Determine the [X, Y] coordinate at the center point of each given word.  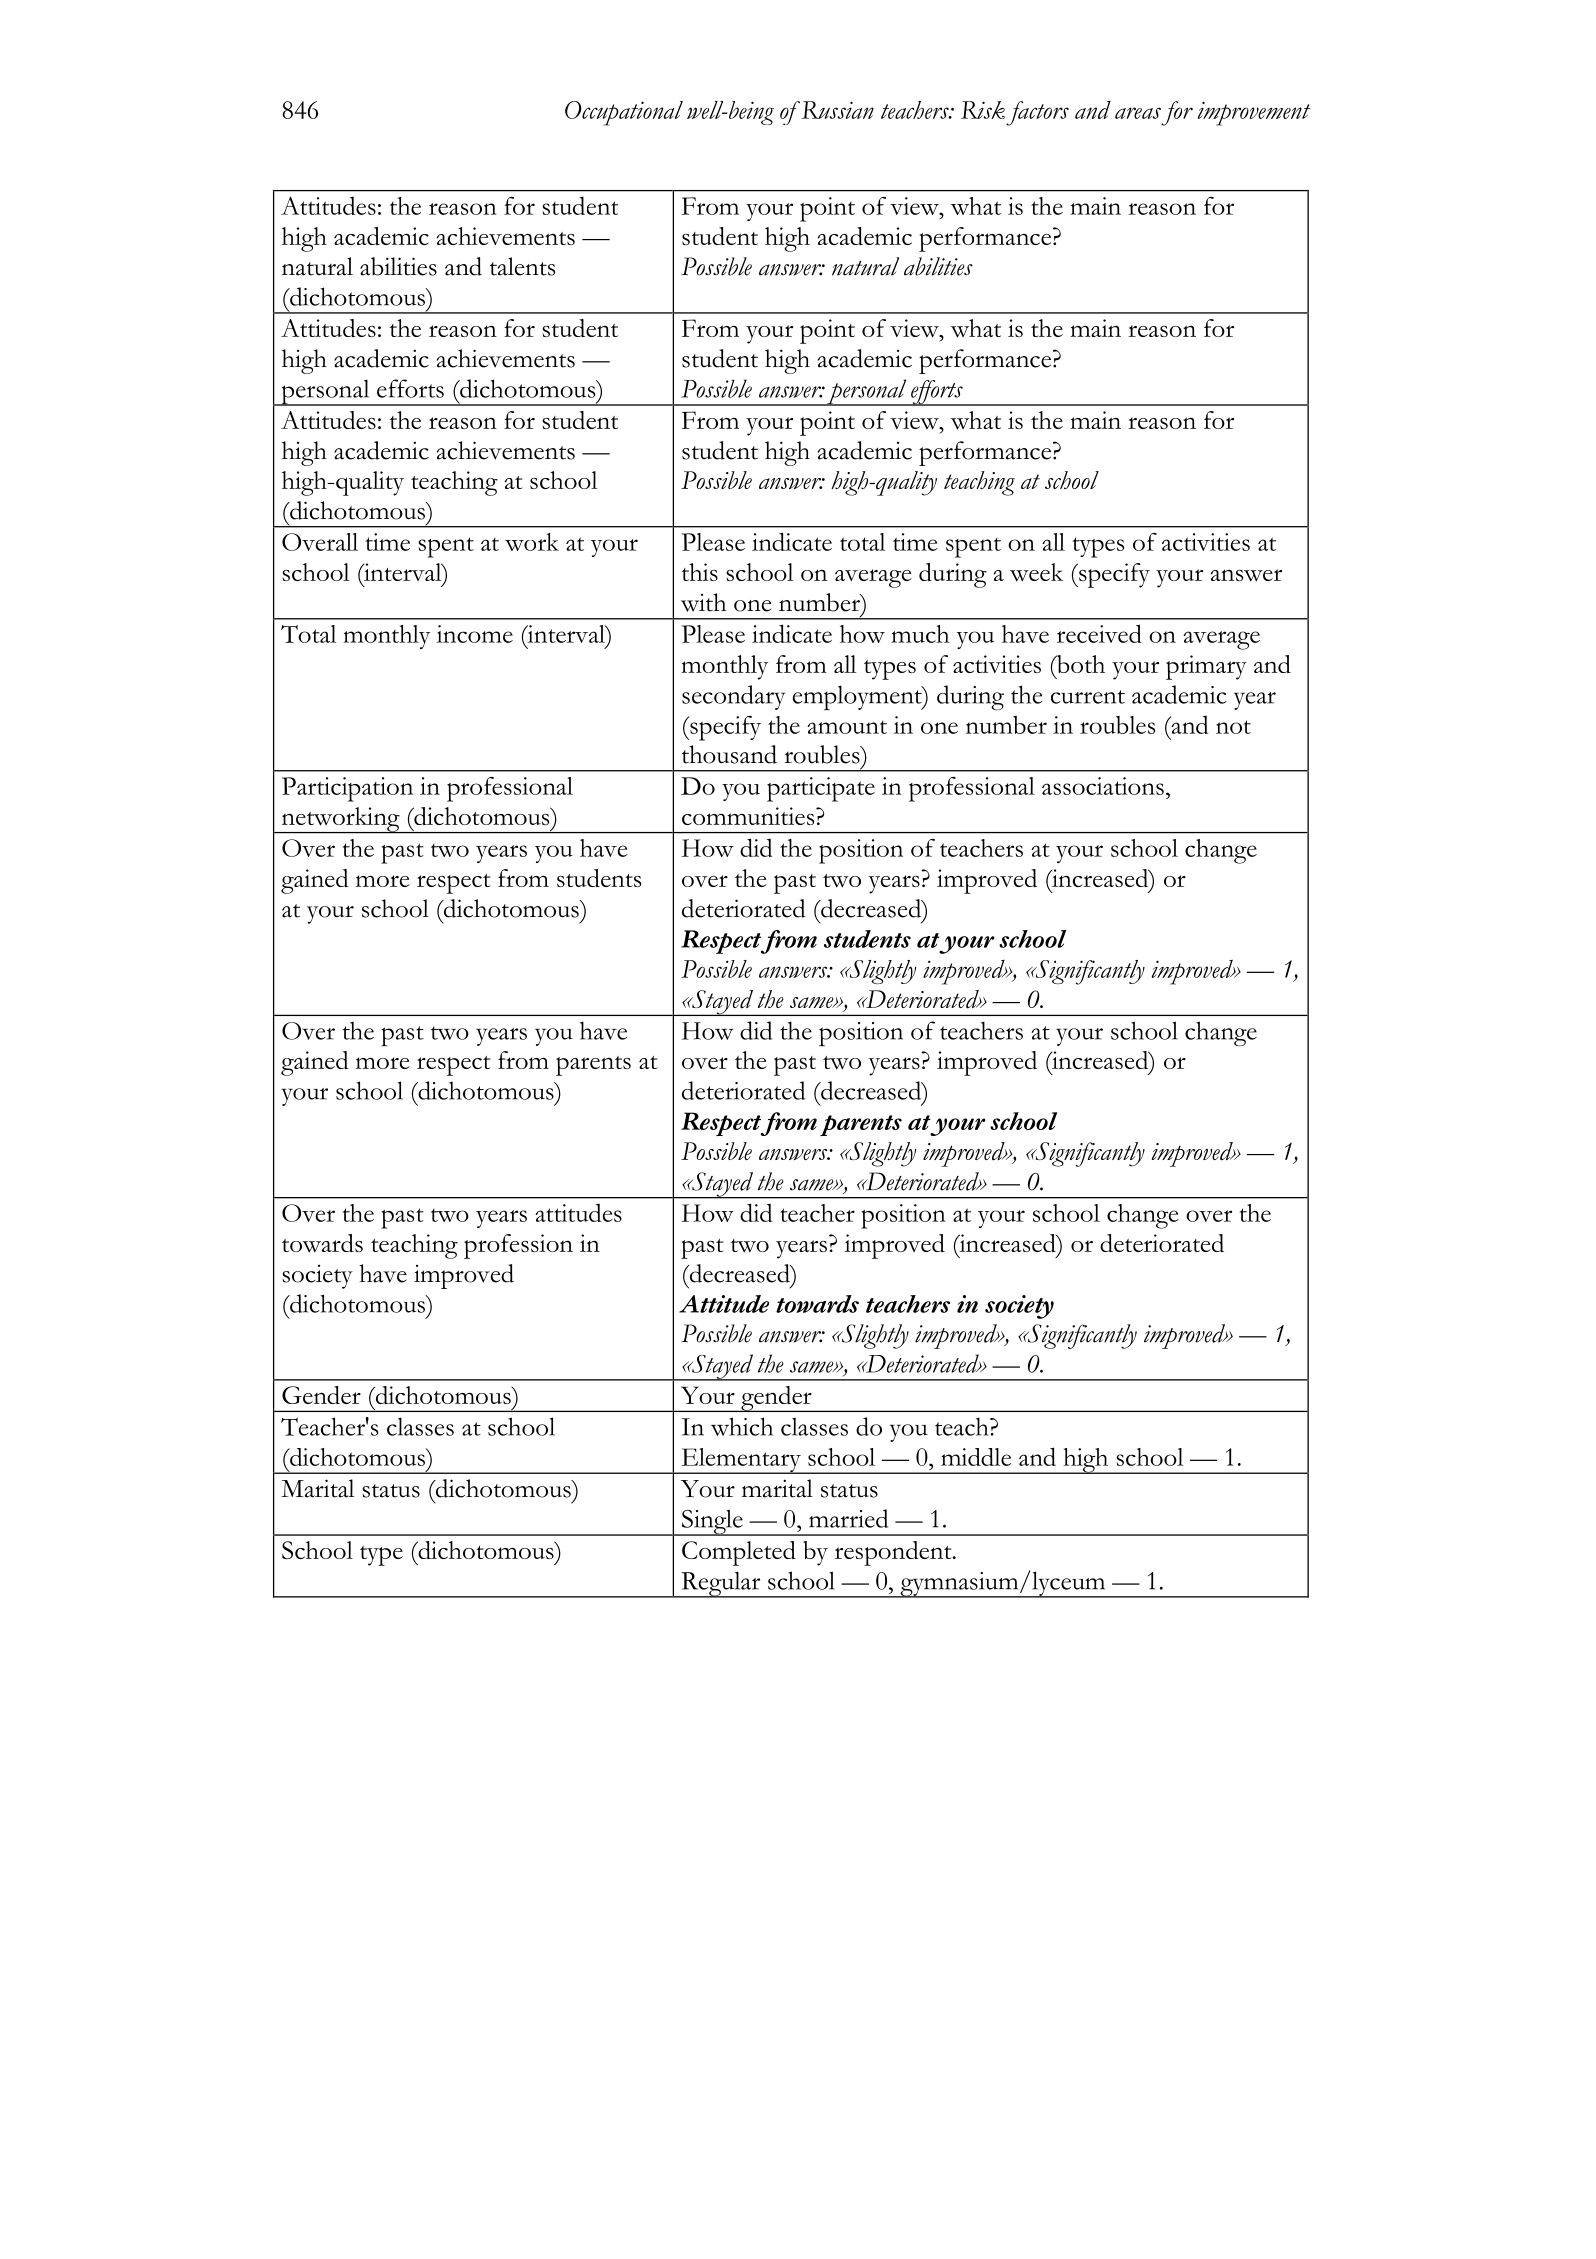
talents [522, 266]
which [742, 1426]
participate [821, 789]
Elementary [741, 1461]
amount [847, 727]
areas [1138, 113]
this [700, 572]
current [1088, 697]
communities [749, 816]
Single [712, 1522]
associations [1103, 786]
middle [976, 1457]
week [1036, 572]
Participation [347, 789]
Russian [836, 110]
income [474, 634]
